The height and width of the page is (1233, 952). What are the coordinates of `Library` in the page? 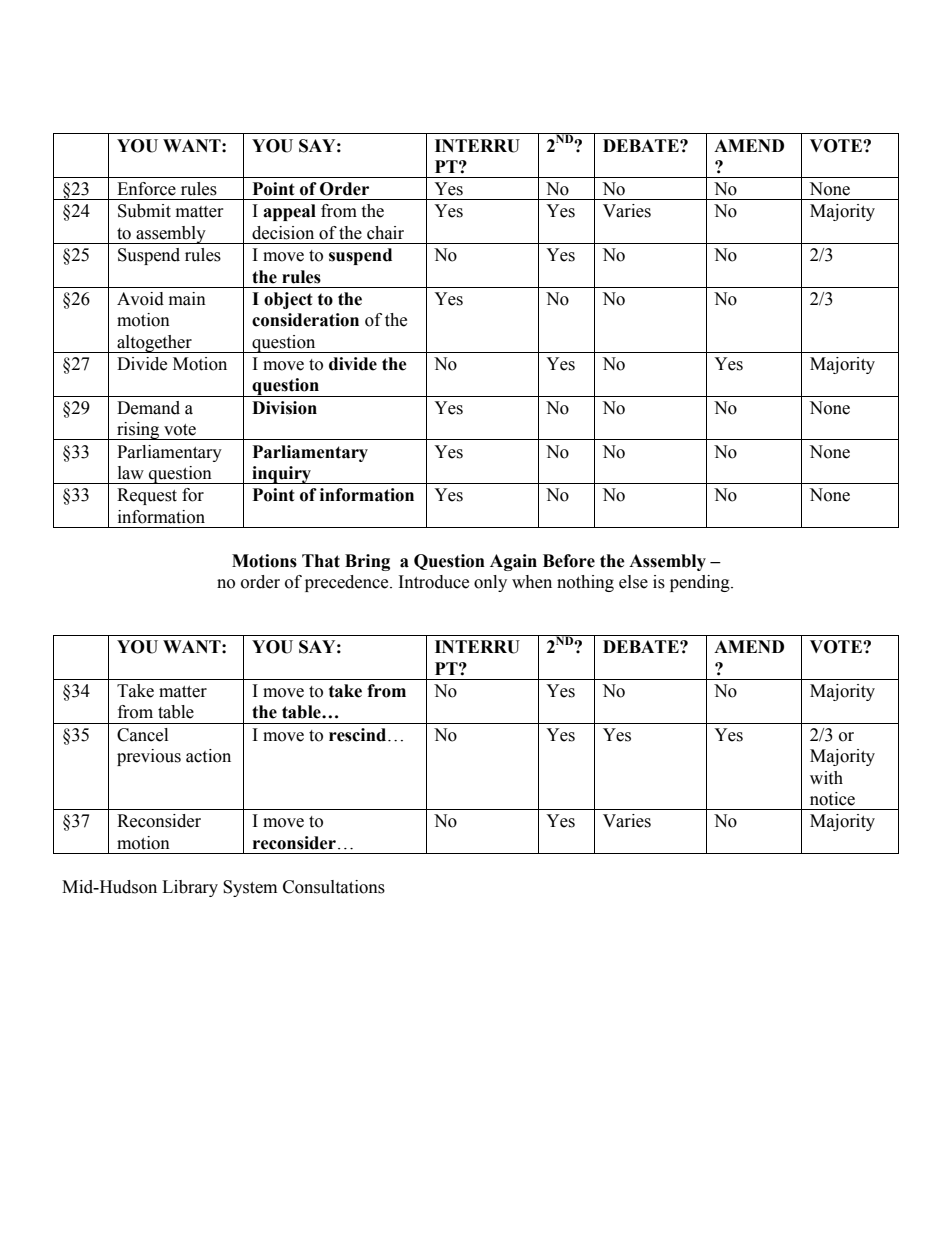 It's located at (190, 888).
